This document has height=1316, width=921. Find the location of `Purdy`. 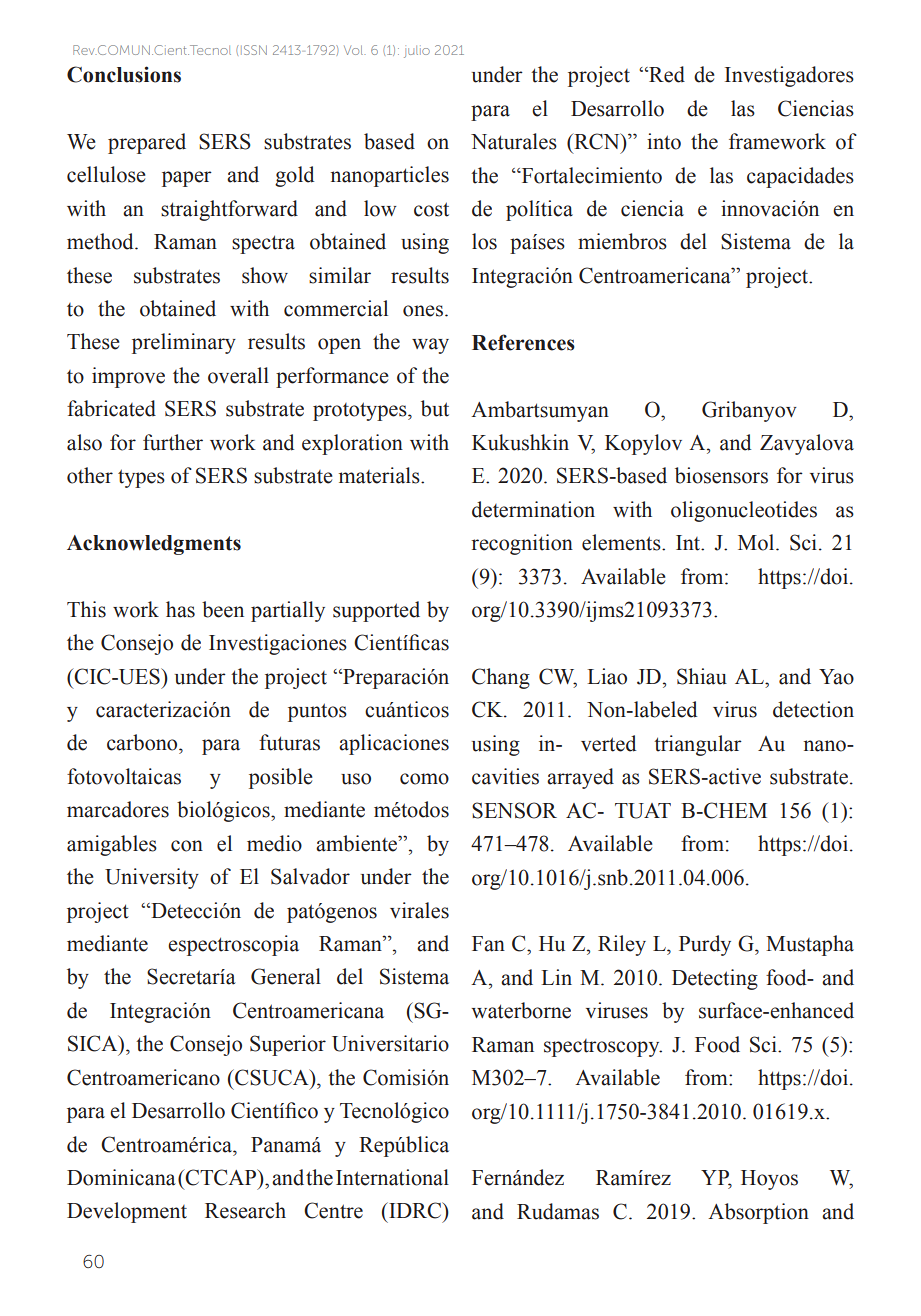

Purdy is located at coordinates (705, 945).
